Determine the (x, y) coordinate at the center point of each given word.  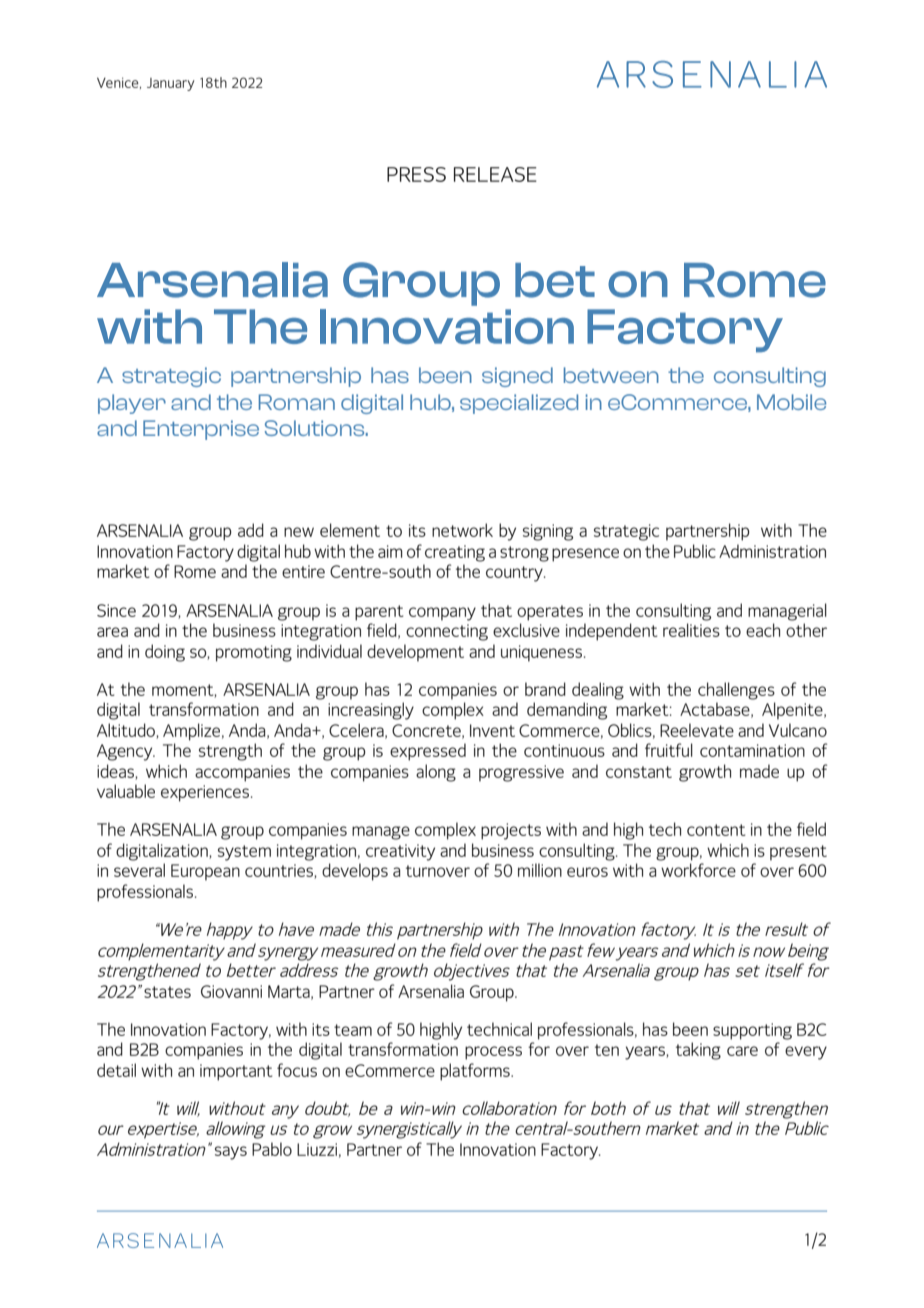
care (742, 1051)
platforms (476, 1072)
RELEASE (495, 174)
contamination (752, 750)
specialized (519, 404)
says (231, 1153)
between (611, 375)
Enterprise (201, 430)
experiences (205, 793)
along (436, 773)
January (171, 84)
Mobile (791, 402)
